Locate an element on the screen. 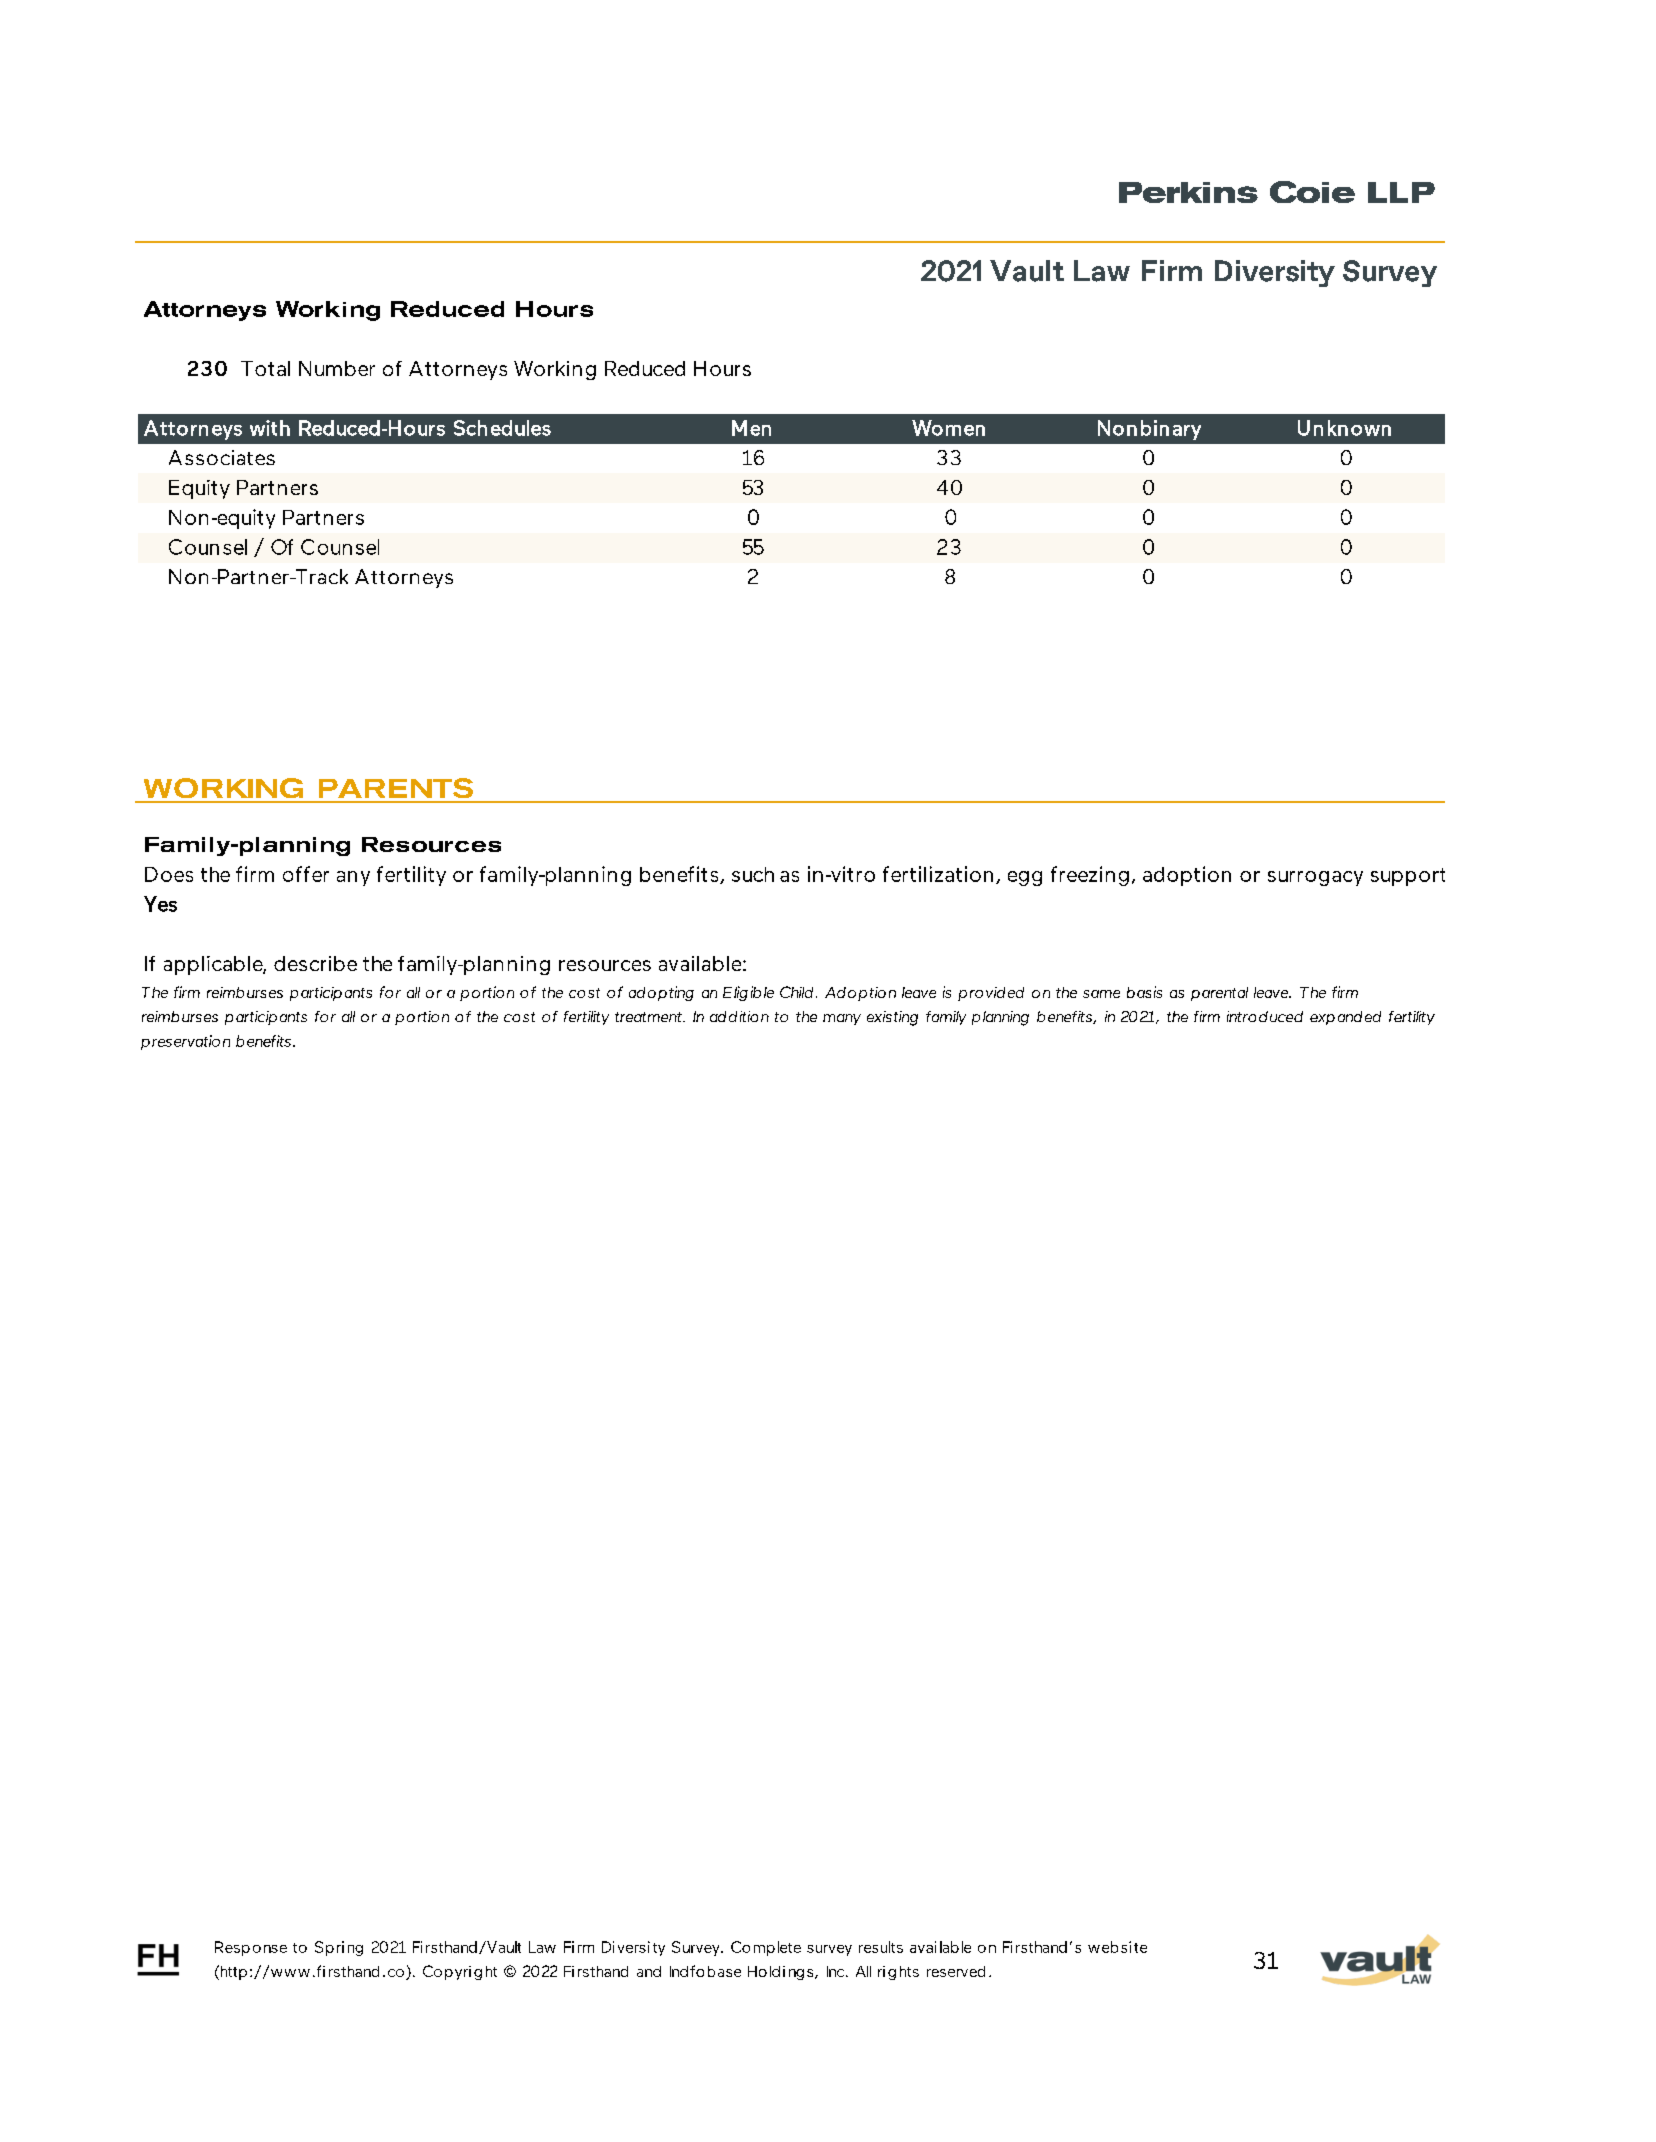 This screenshot has width=1656, height=2142. Spring is located at coordinates (339, 1948).
